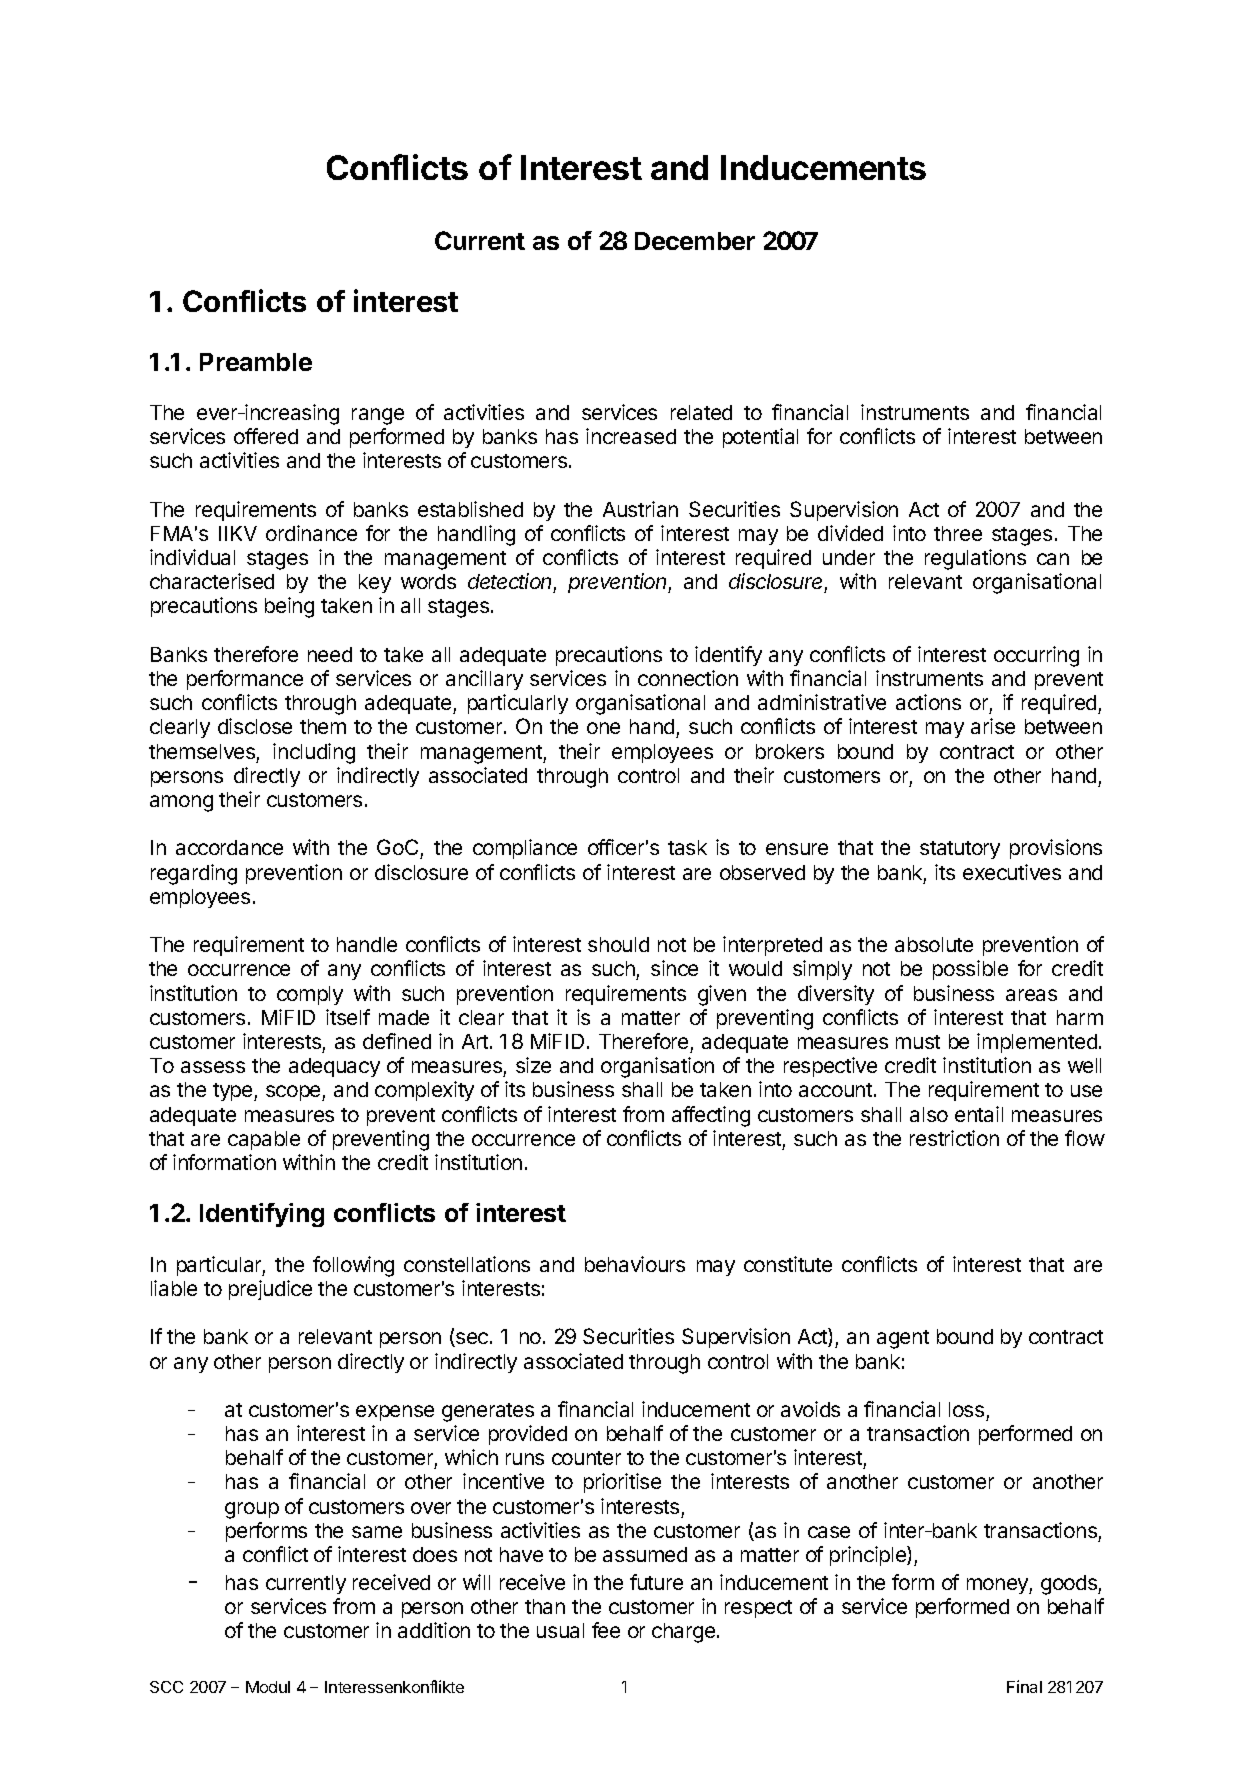  What do you see at coordinates (760, 438) in the image?
I see `potential` at bounding box center [760, 438].
